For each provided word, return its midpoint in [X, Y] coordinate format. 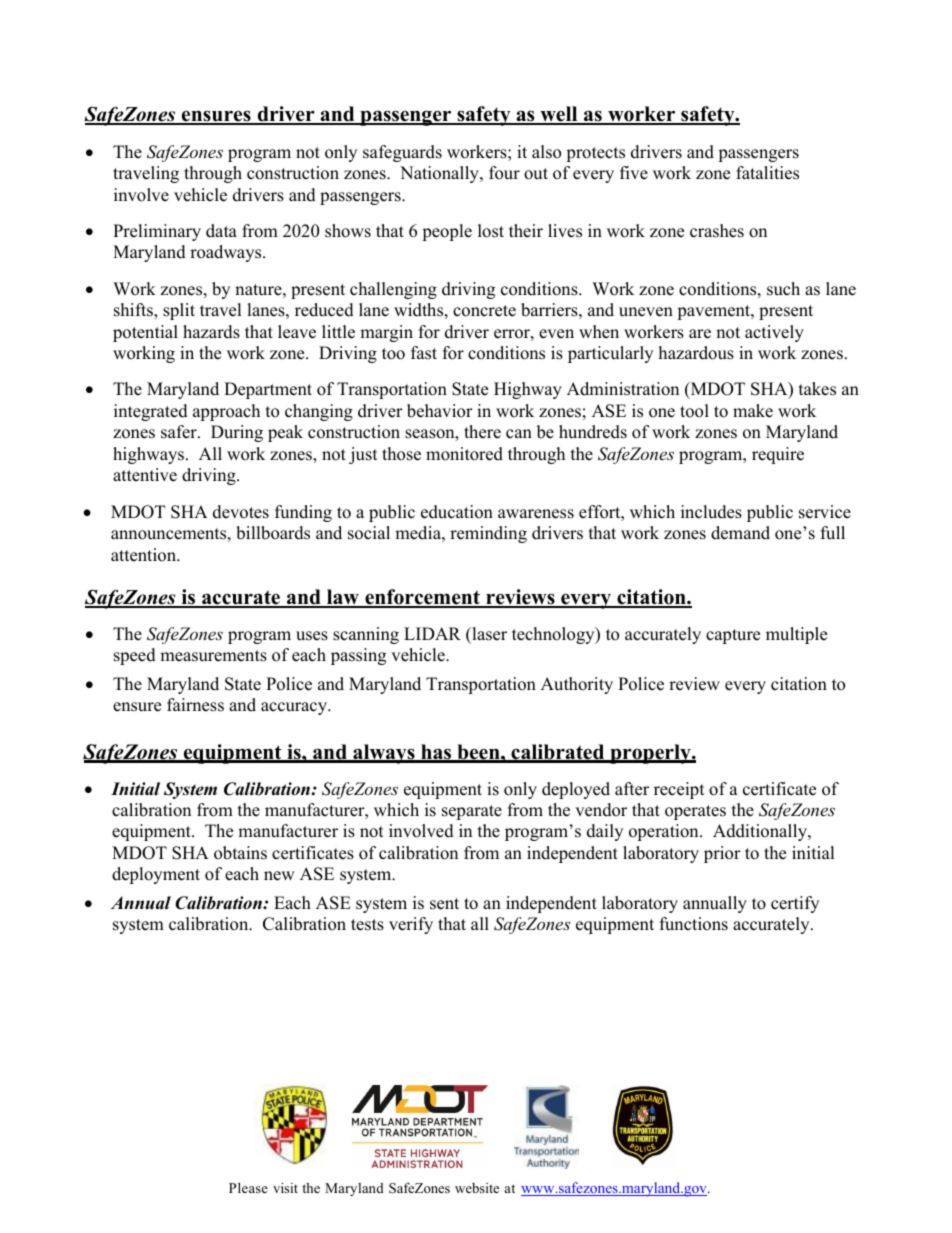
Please [248, 1188]
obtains [240, 853]
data [221, 231]
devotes [241, 512]
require [778, 455]
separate [472, 812]
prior [722, 854]
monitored [464, 454]
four [504, 173]
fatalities [767, 173]
